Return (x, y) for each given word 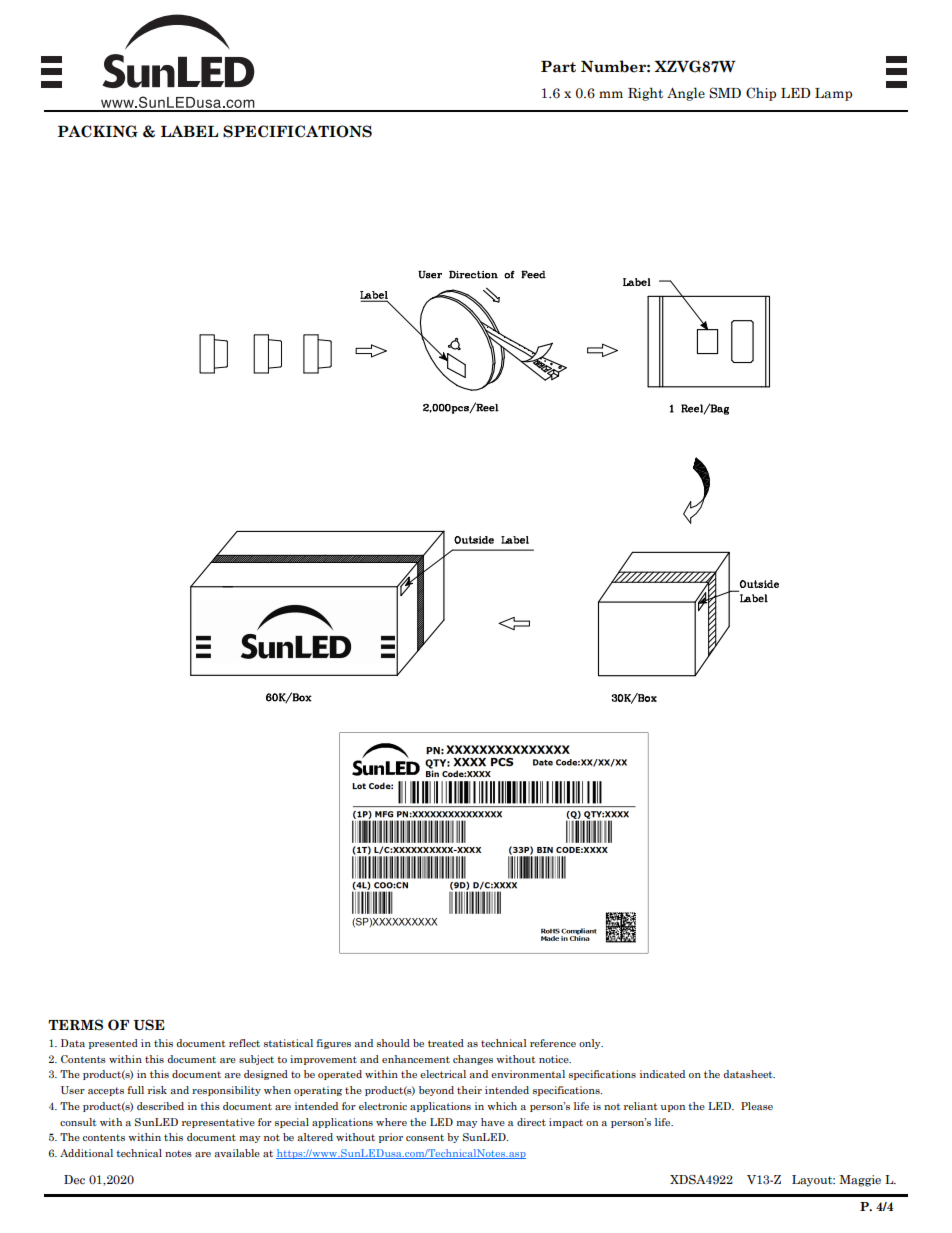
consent (425, 1137)
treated (446, 1043)
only (591, 1044)
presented (113, 1044)
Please (757, 1106)
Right (645, 94)
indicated (662, 1074)
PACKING (98, 131)
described (160, 1106)
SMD (725, 93)
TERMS (75, 1025)
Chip (761, 94)
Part (558, 67)
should (393, 1043)
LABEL (189, 131)
